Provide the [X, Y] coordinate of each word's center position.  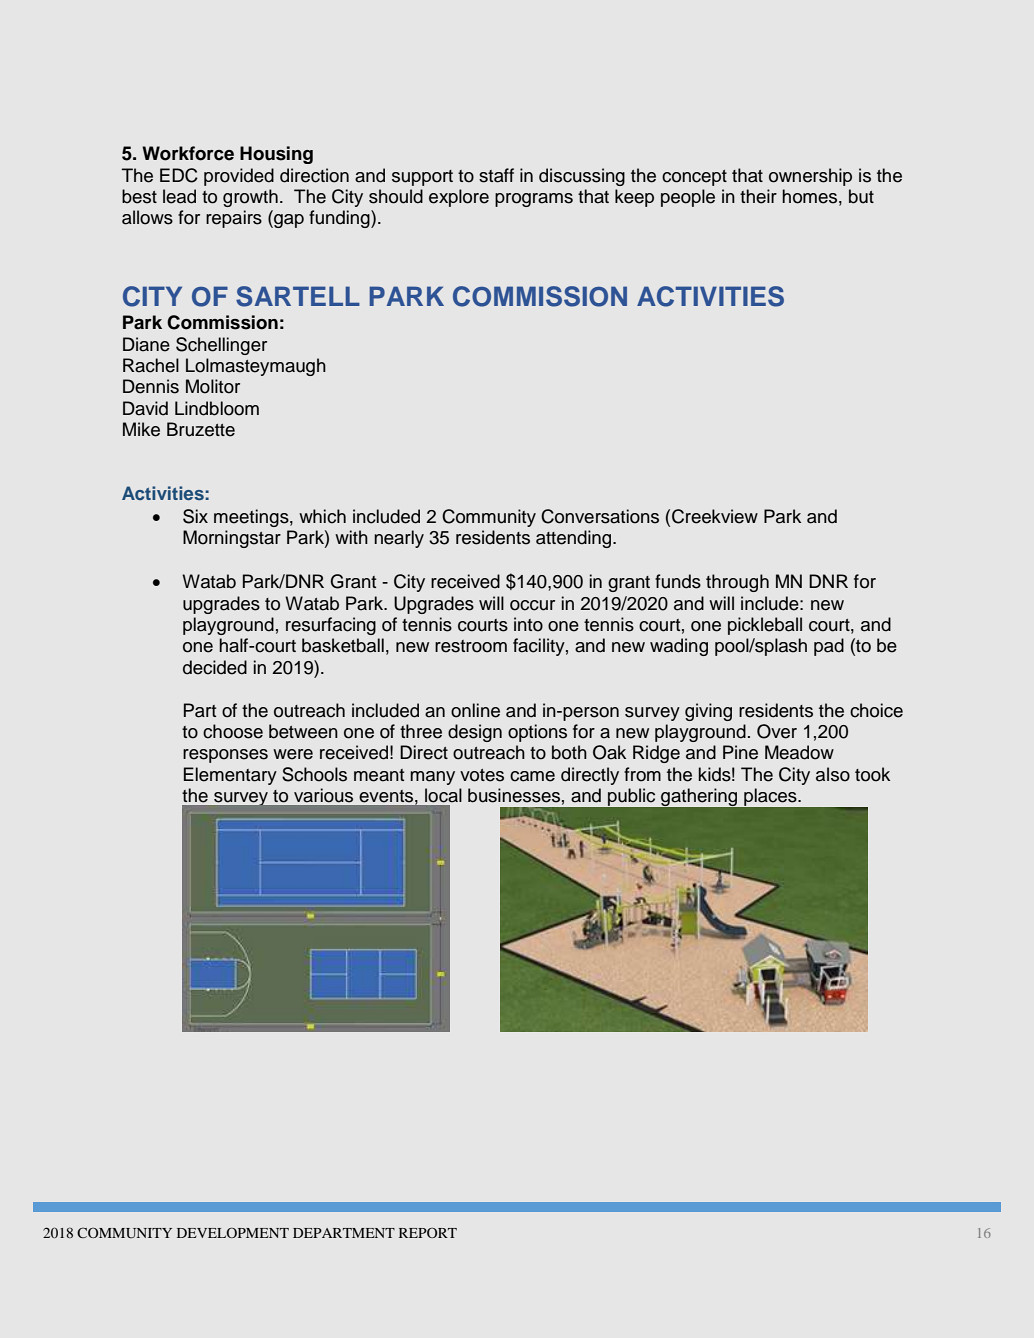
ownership [810, 177]
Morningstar [232, 539]
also [833, 774]
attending [575, 539]
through [737, 583]
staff [496, 175]
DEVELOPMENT [233, 1232]
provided [239, 177]
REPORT [428, 1232]
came [532, 776]
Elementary [230, 776]
